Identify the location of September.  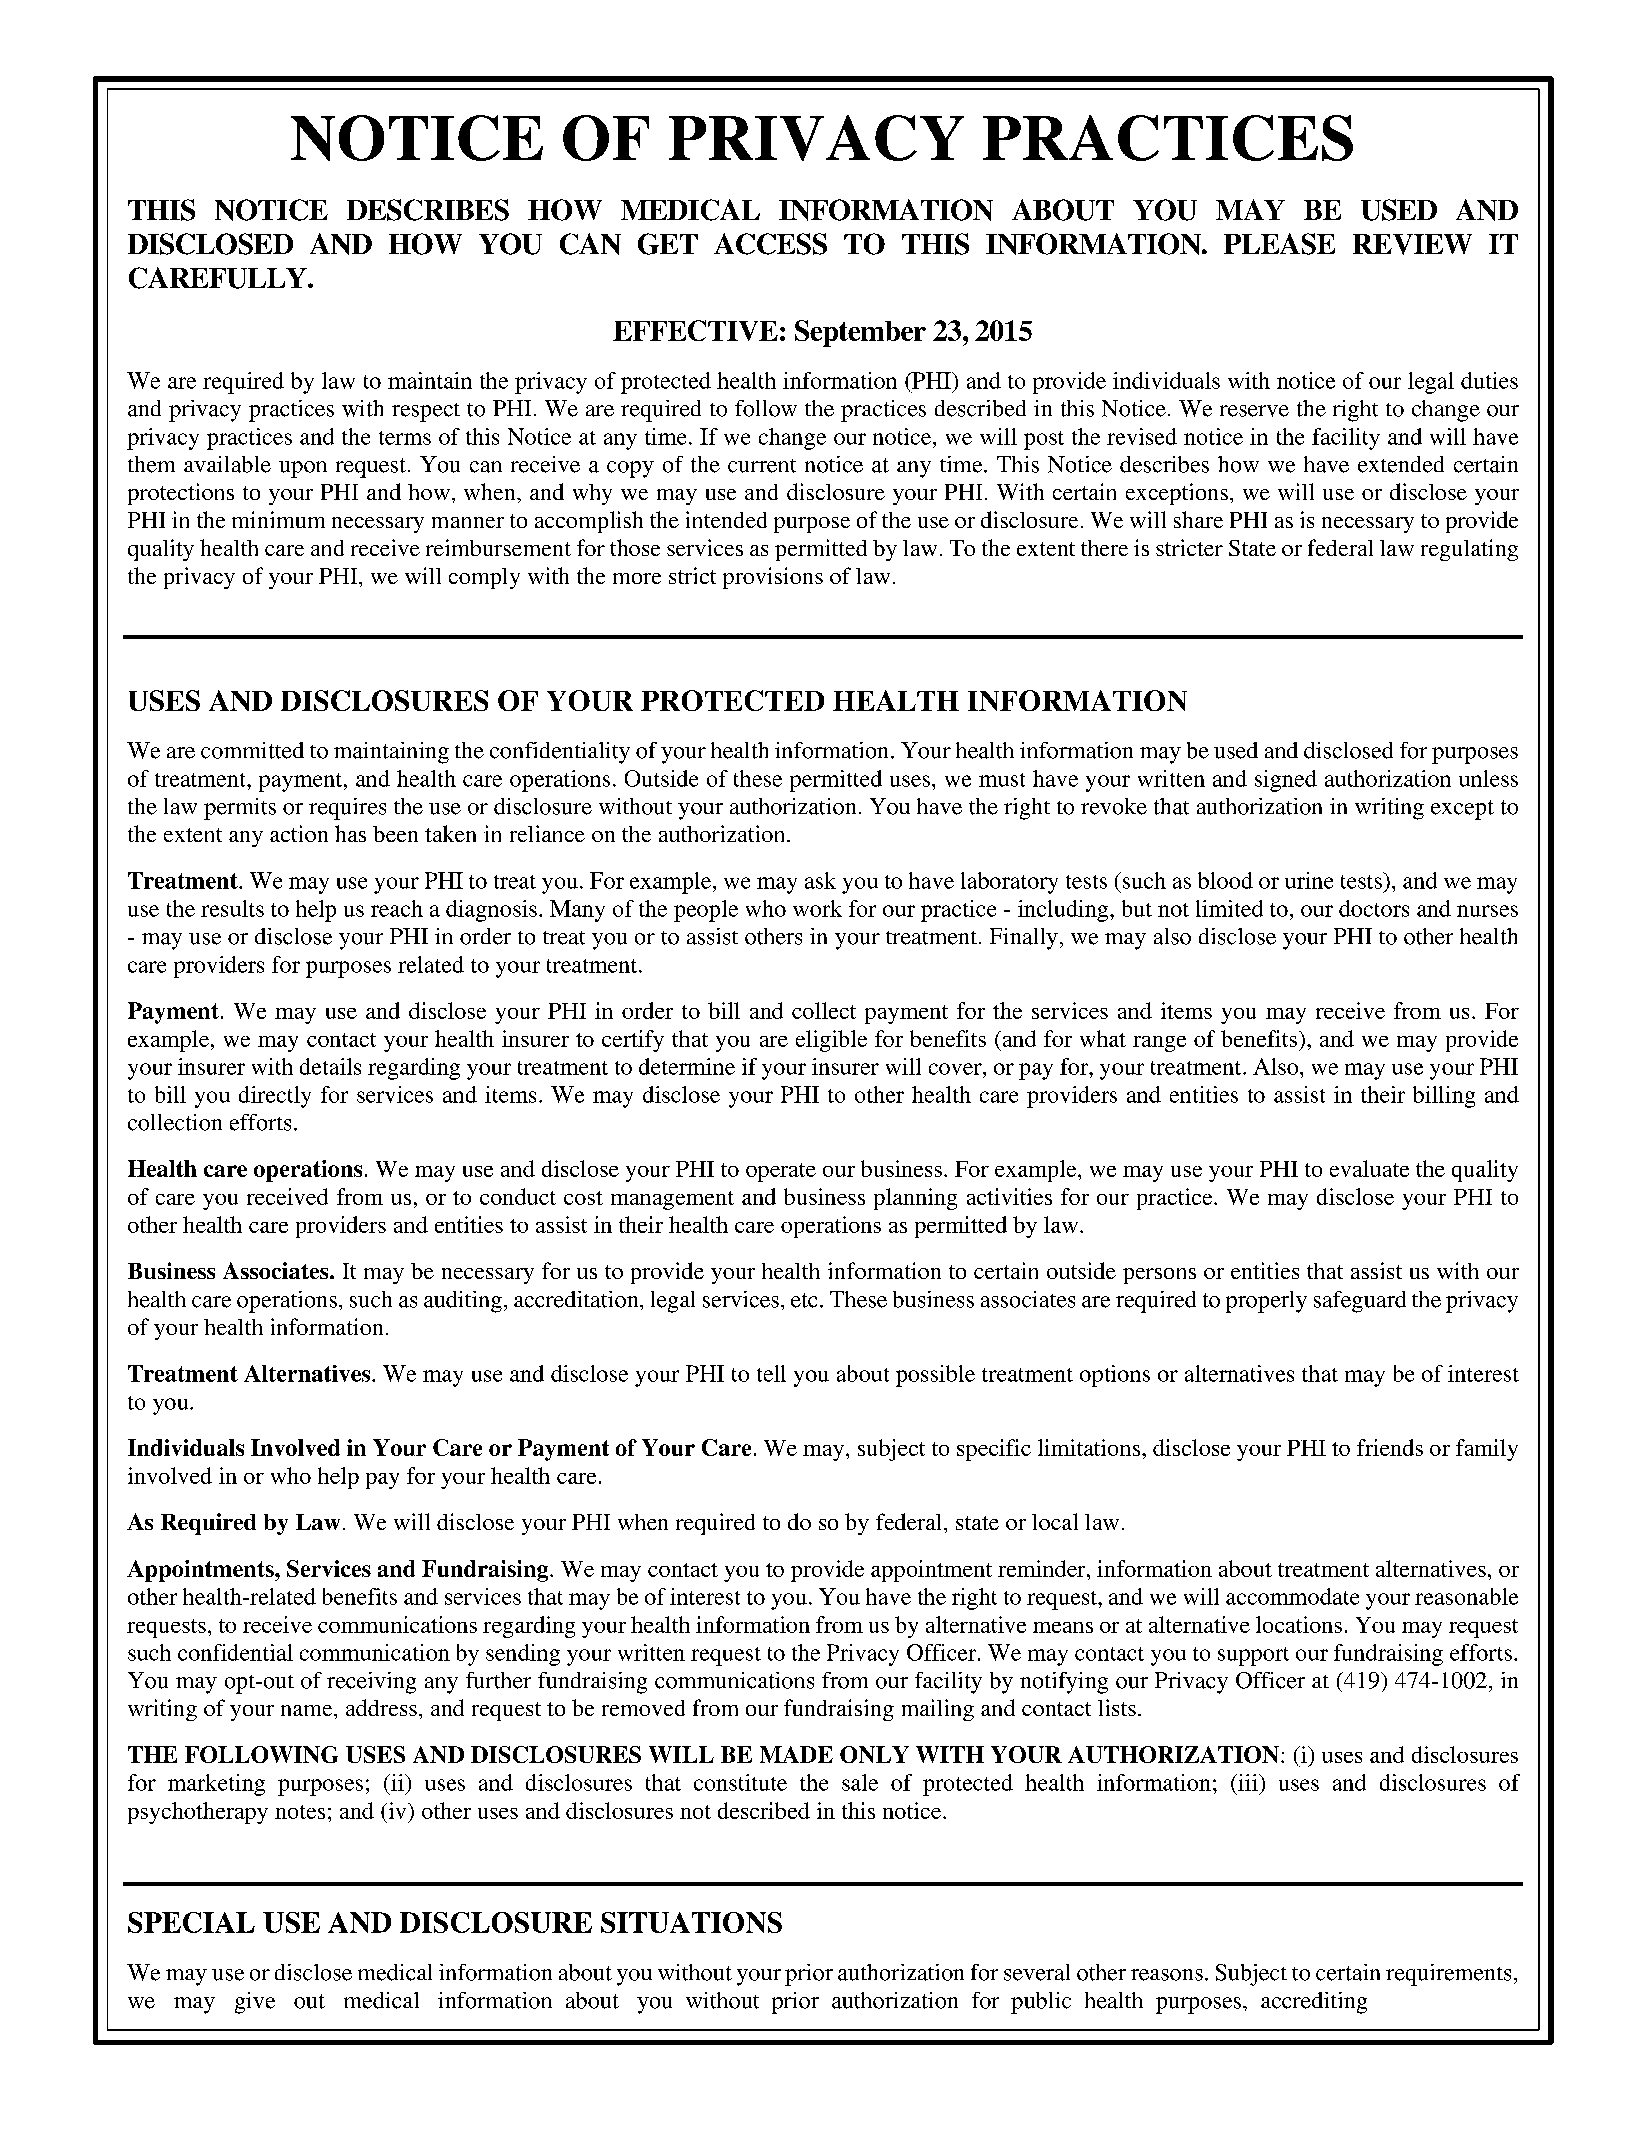
(860, 333).
